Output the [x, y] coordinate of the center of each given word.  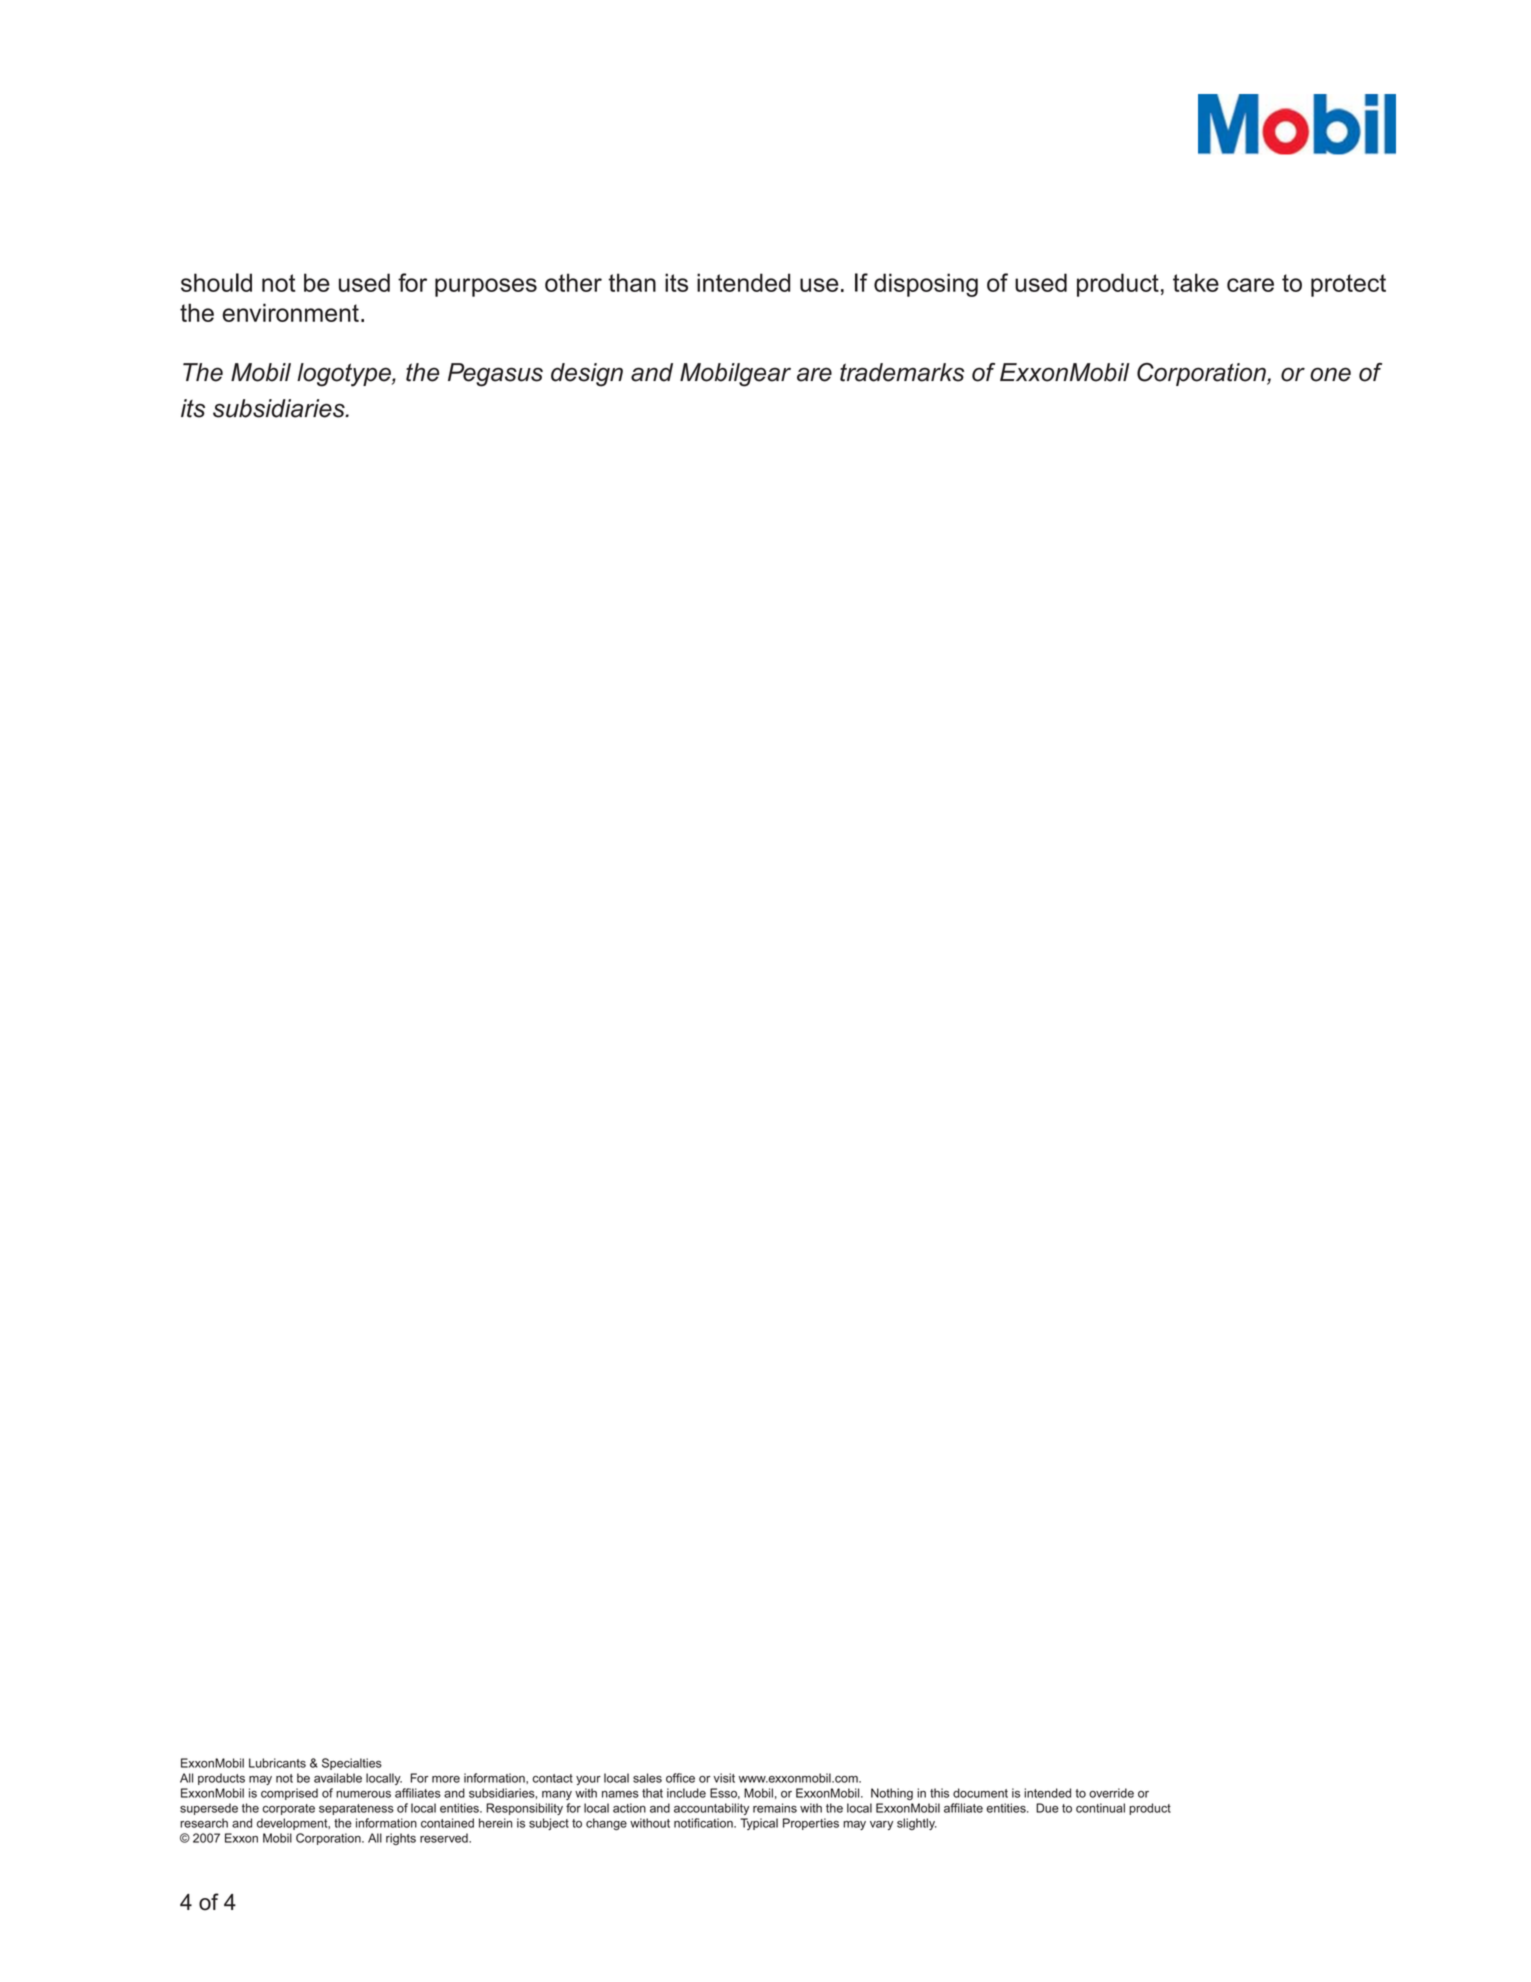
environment [290, 312]
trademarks [902, 372]
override [1111, 1793]
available [338, 1778]
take [1196, 282]
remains [775, 1808]
